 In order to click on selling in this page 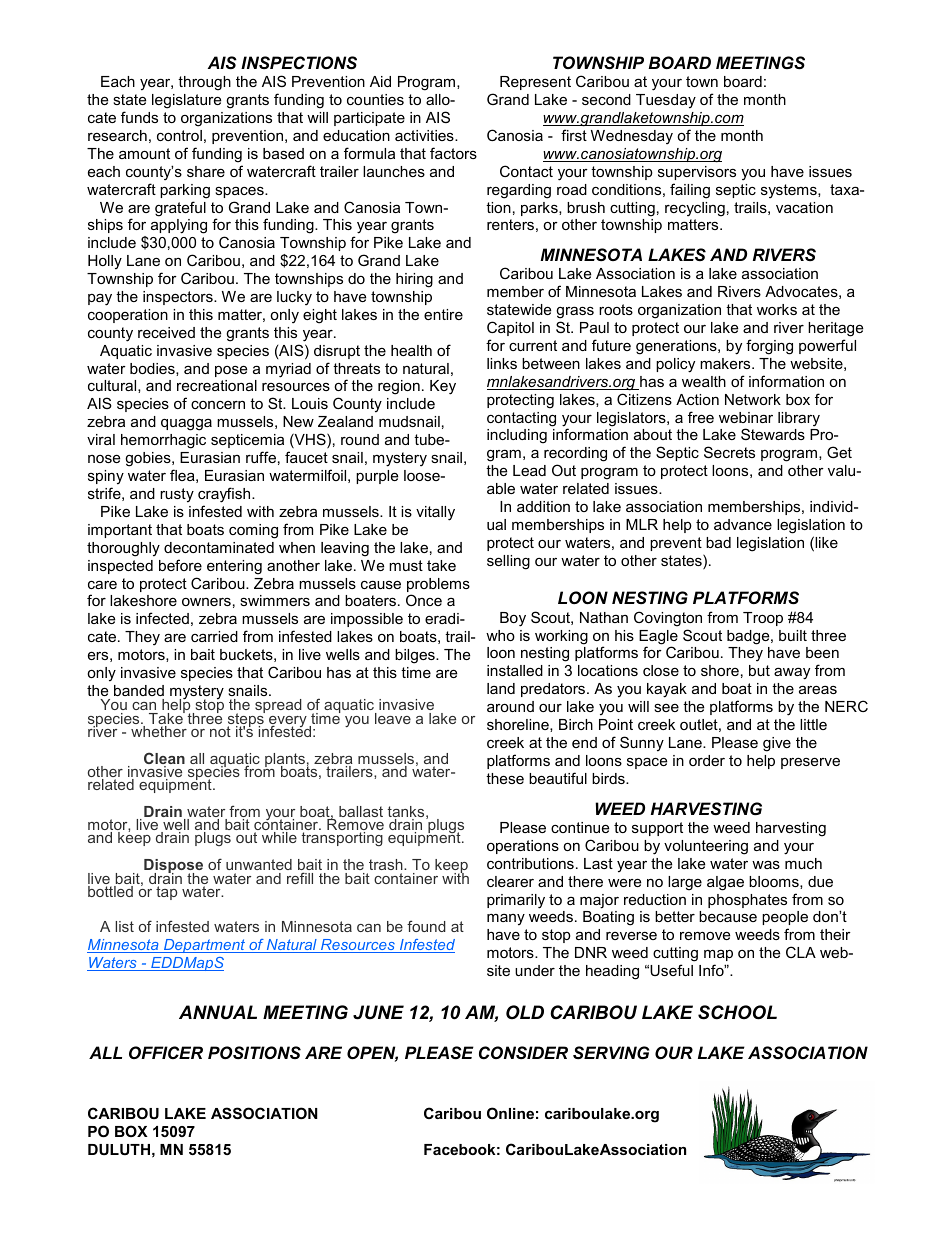, I will do `click(508, 562)`.
